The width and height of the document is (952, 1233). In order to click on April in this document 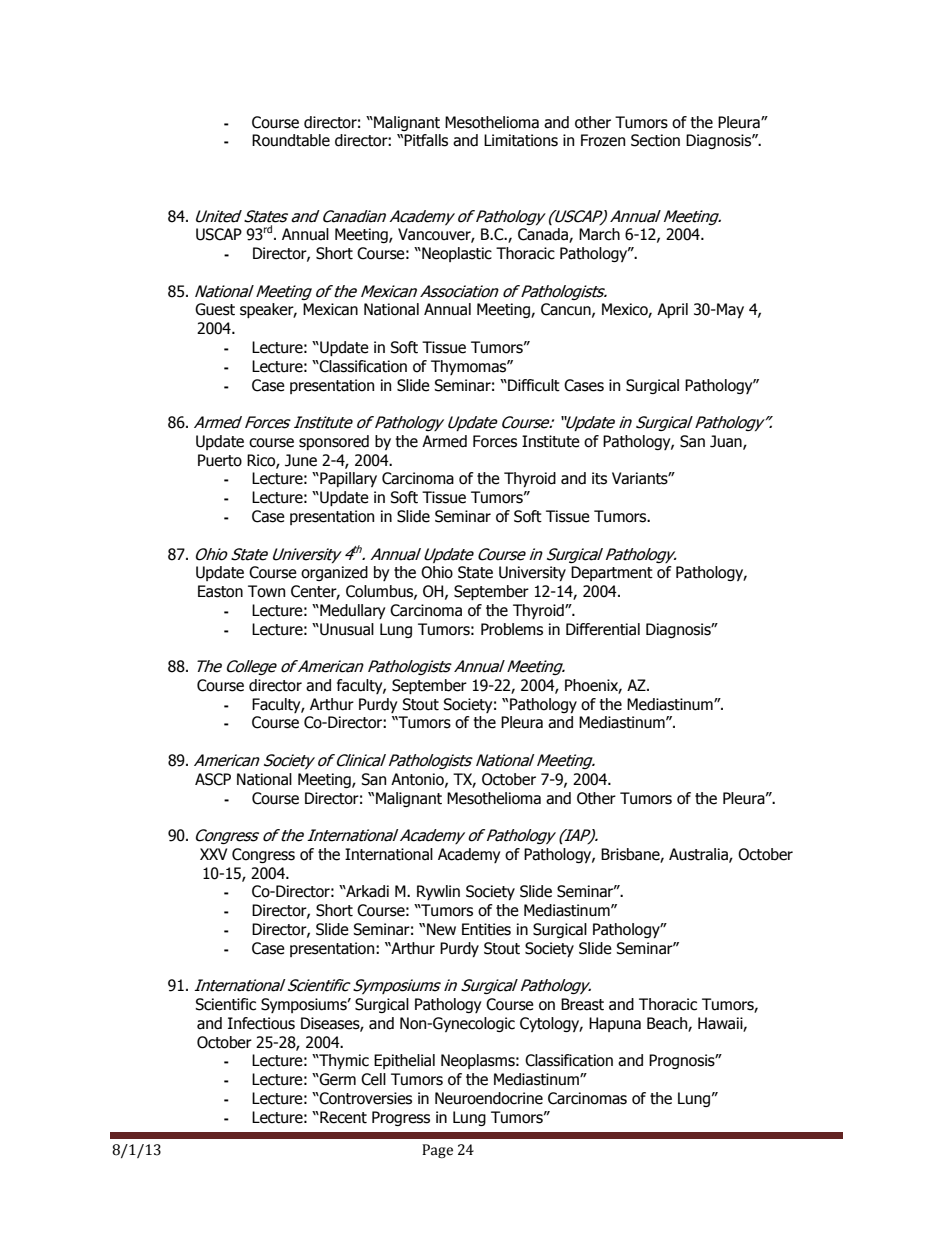, I will do `click(672, 310)`.
